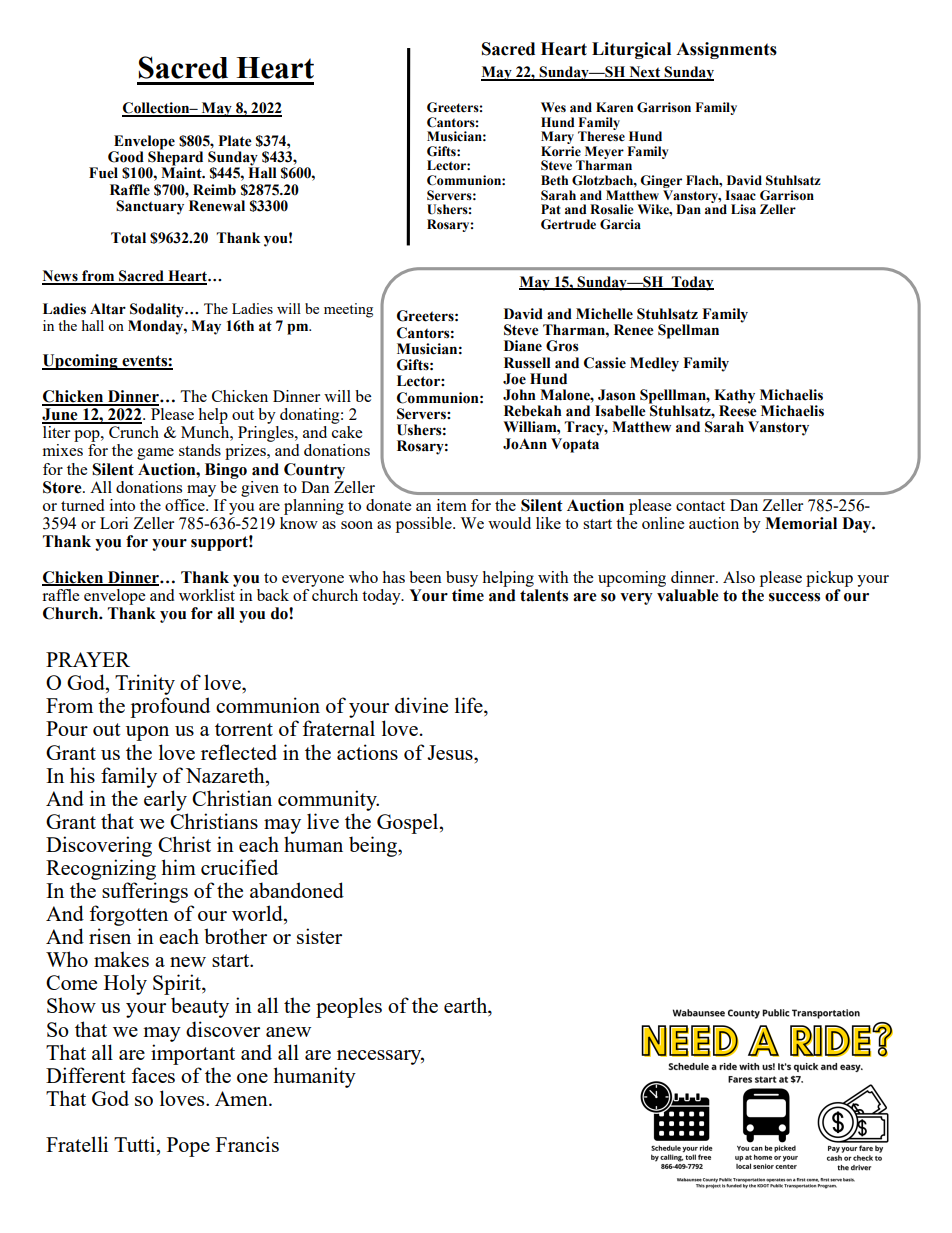  What do you see at coordinates (165, 800) in the screenshot?
I see `early` at bounding box center [165, 800].
